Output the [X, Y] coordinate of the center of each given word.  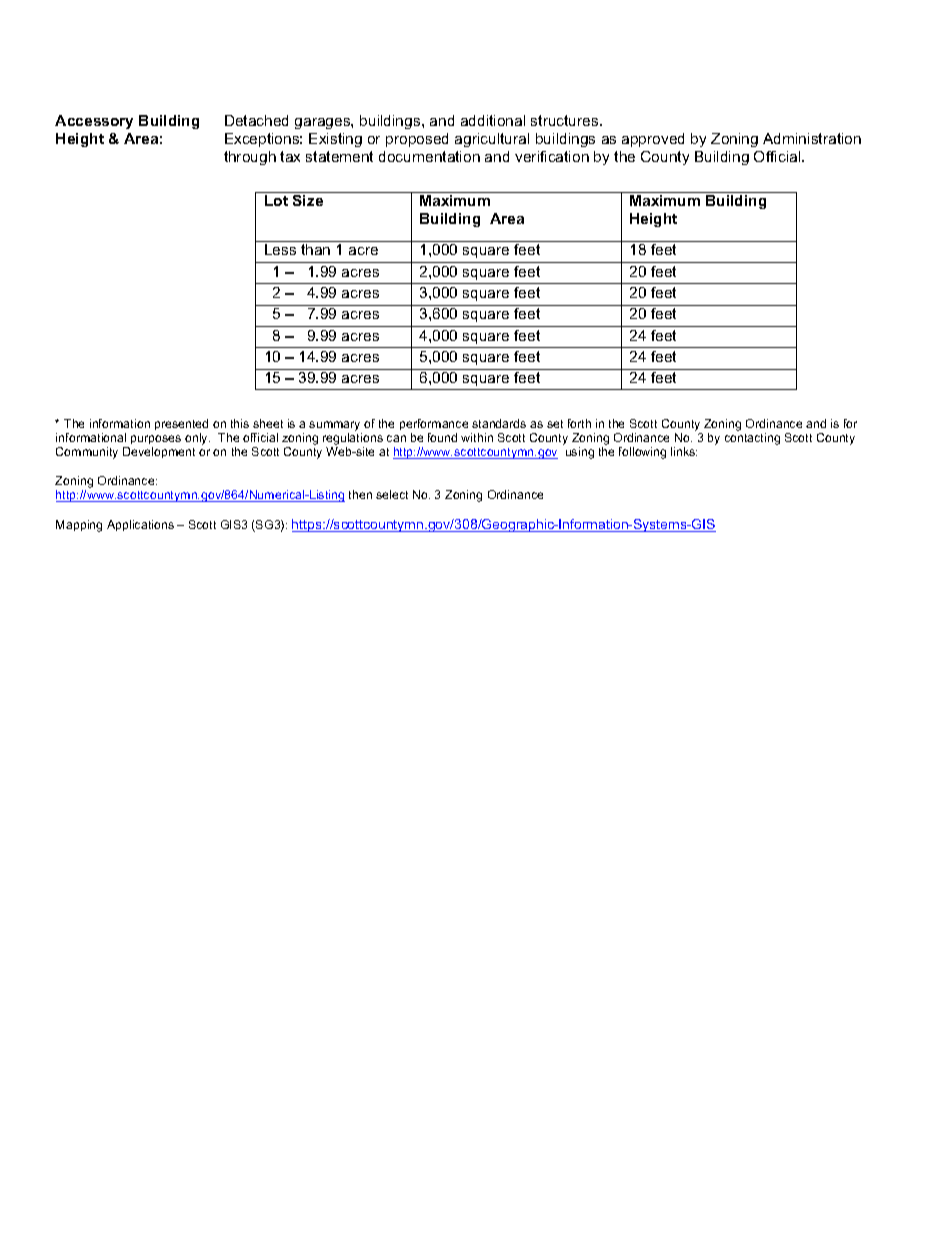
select [392, 494]
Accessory [94, 122]
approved [653, 140]
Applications [140, 525]
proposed [417, 140]
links [684, 451]
